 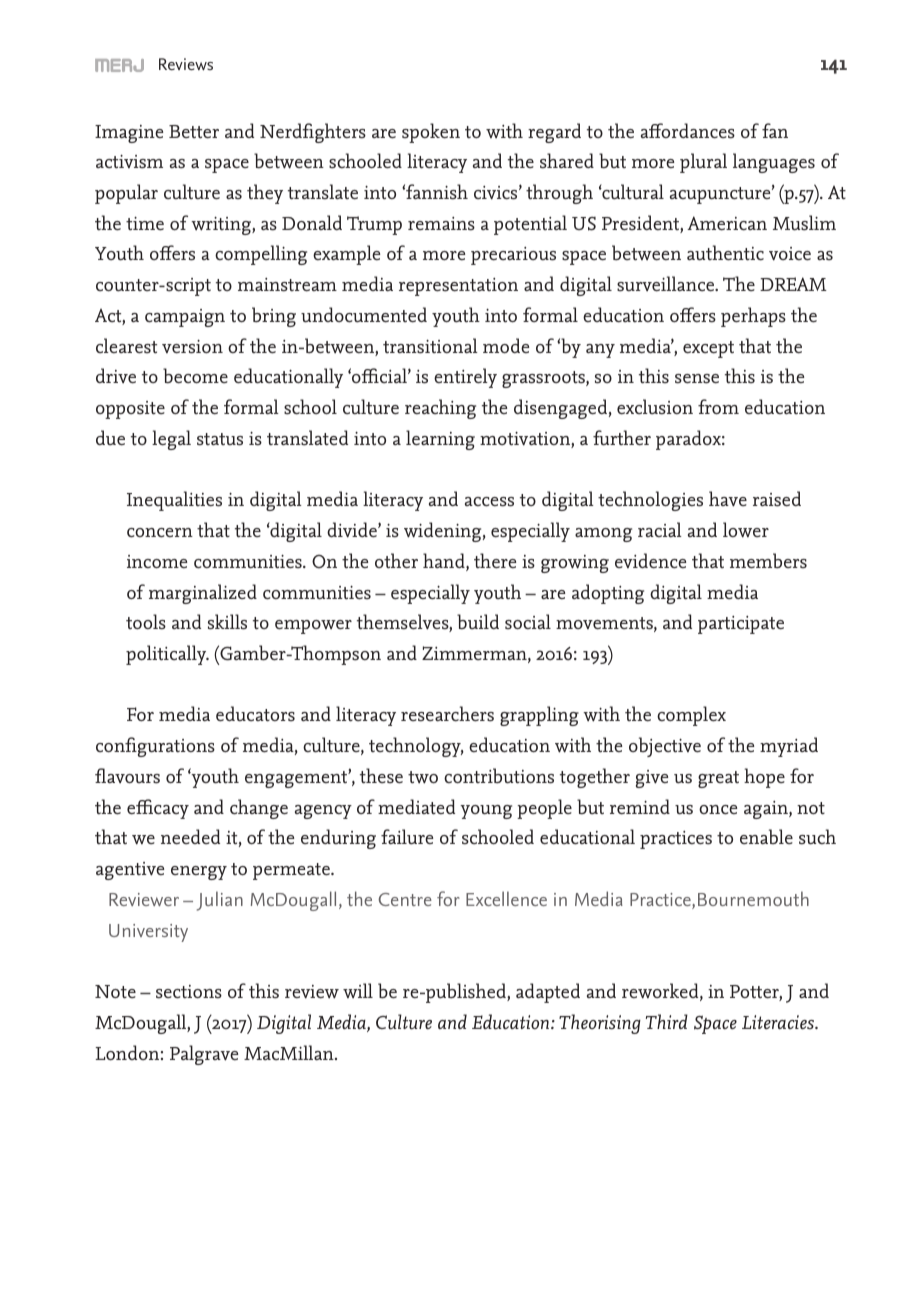 What do you see at coordinates (691, 716) in the screenshot?
I see `complex` at bounding box center [691, 716].
